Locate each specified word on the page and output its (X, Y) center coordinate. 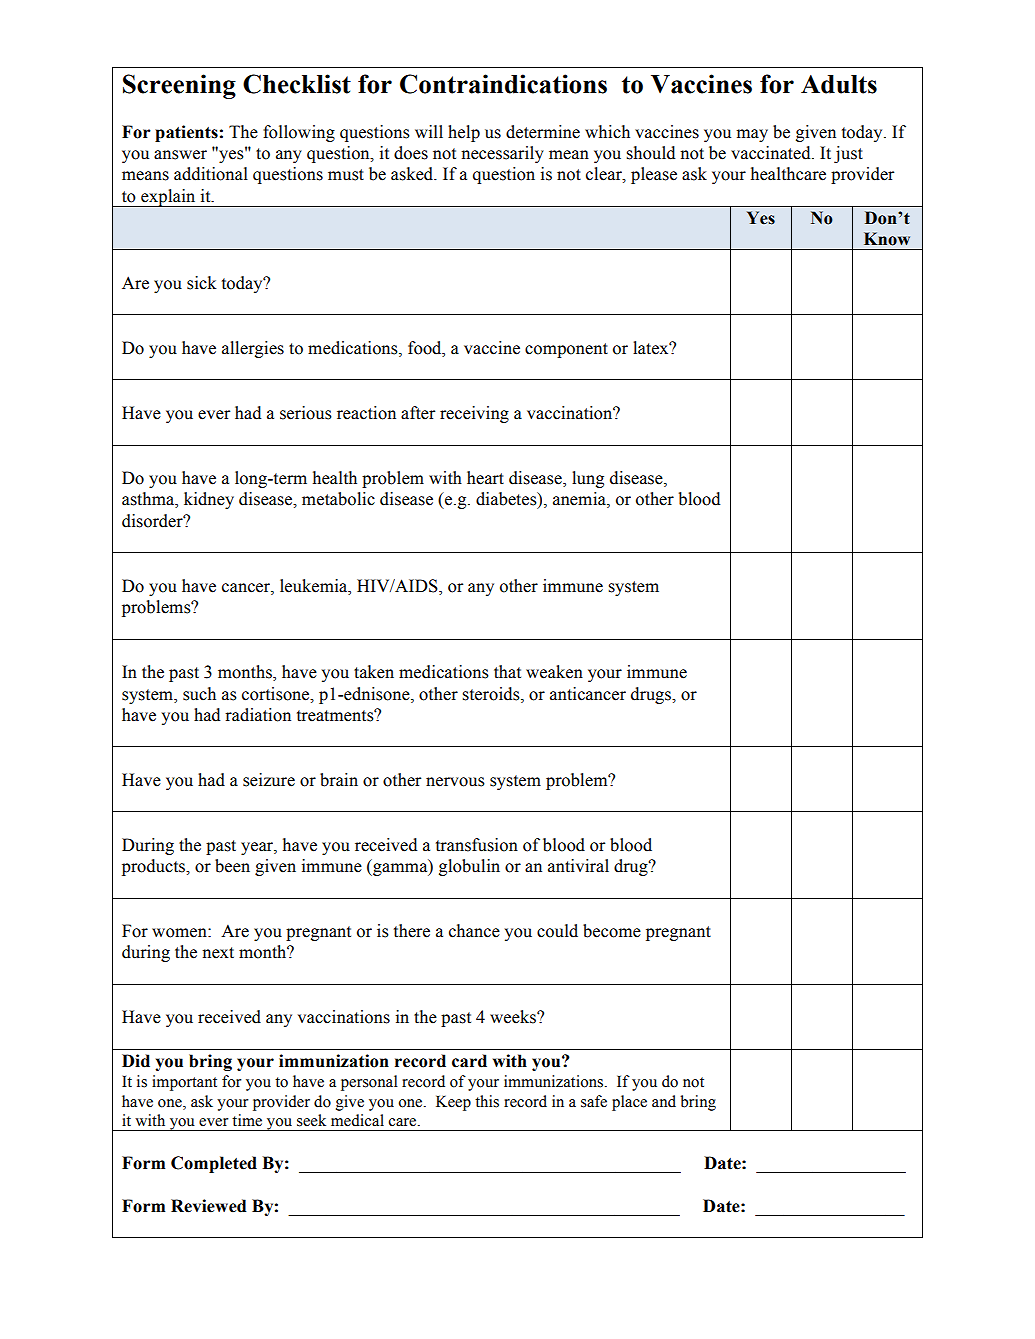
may (752, 135)
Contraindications (503, 84)
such (199, 694)
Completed (214, 1164)
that (507, 672)
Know (887, 239)
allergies (253, 349)
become (612, 931)
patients (186, 133)
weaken (554, 672)
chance (474, 931)
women (180, 933)
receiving (474, 414)
